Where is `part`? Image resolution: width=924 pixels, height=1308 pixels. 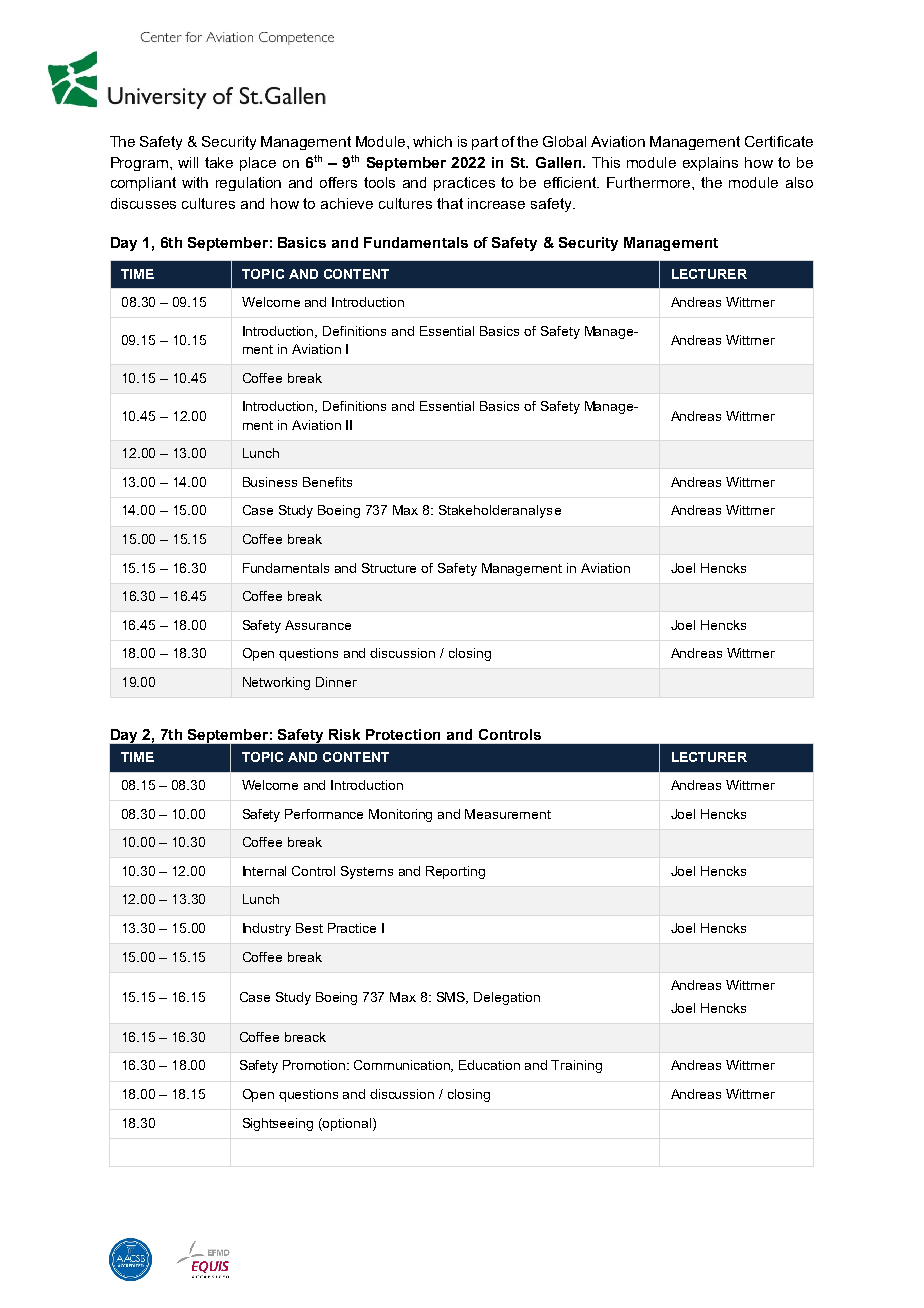
part is located at coordinates (485, 143).
